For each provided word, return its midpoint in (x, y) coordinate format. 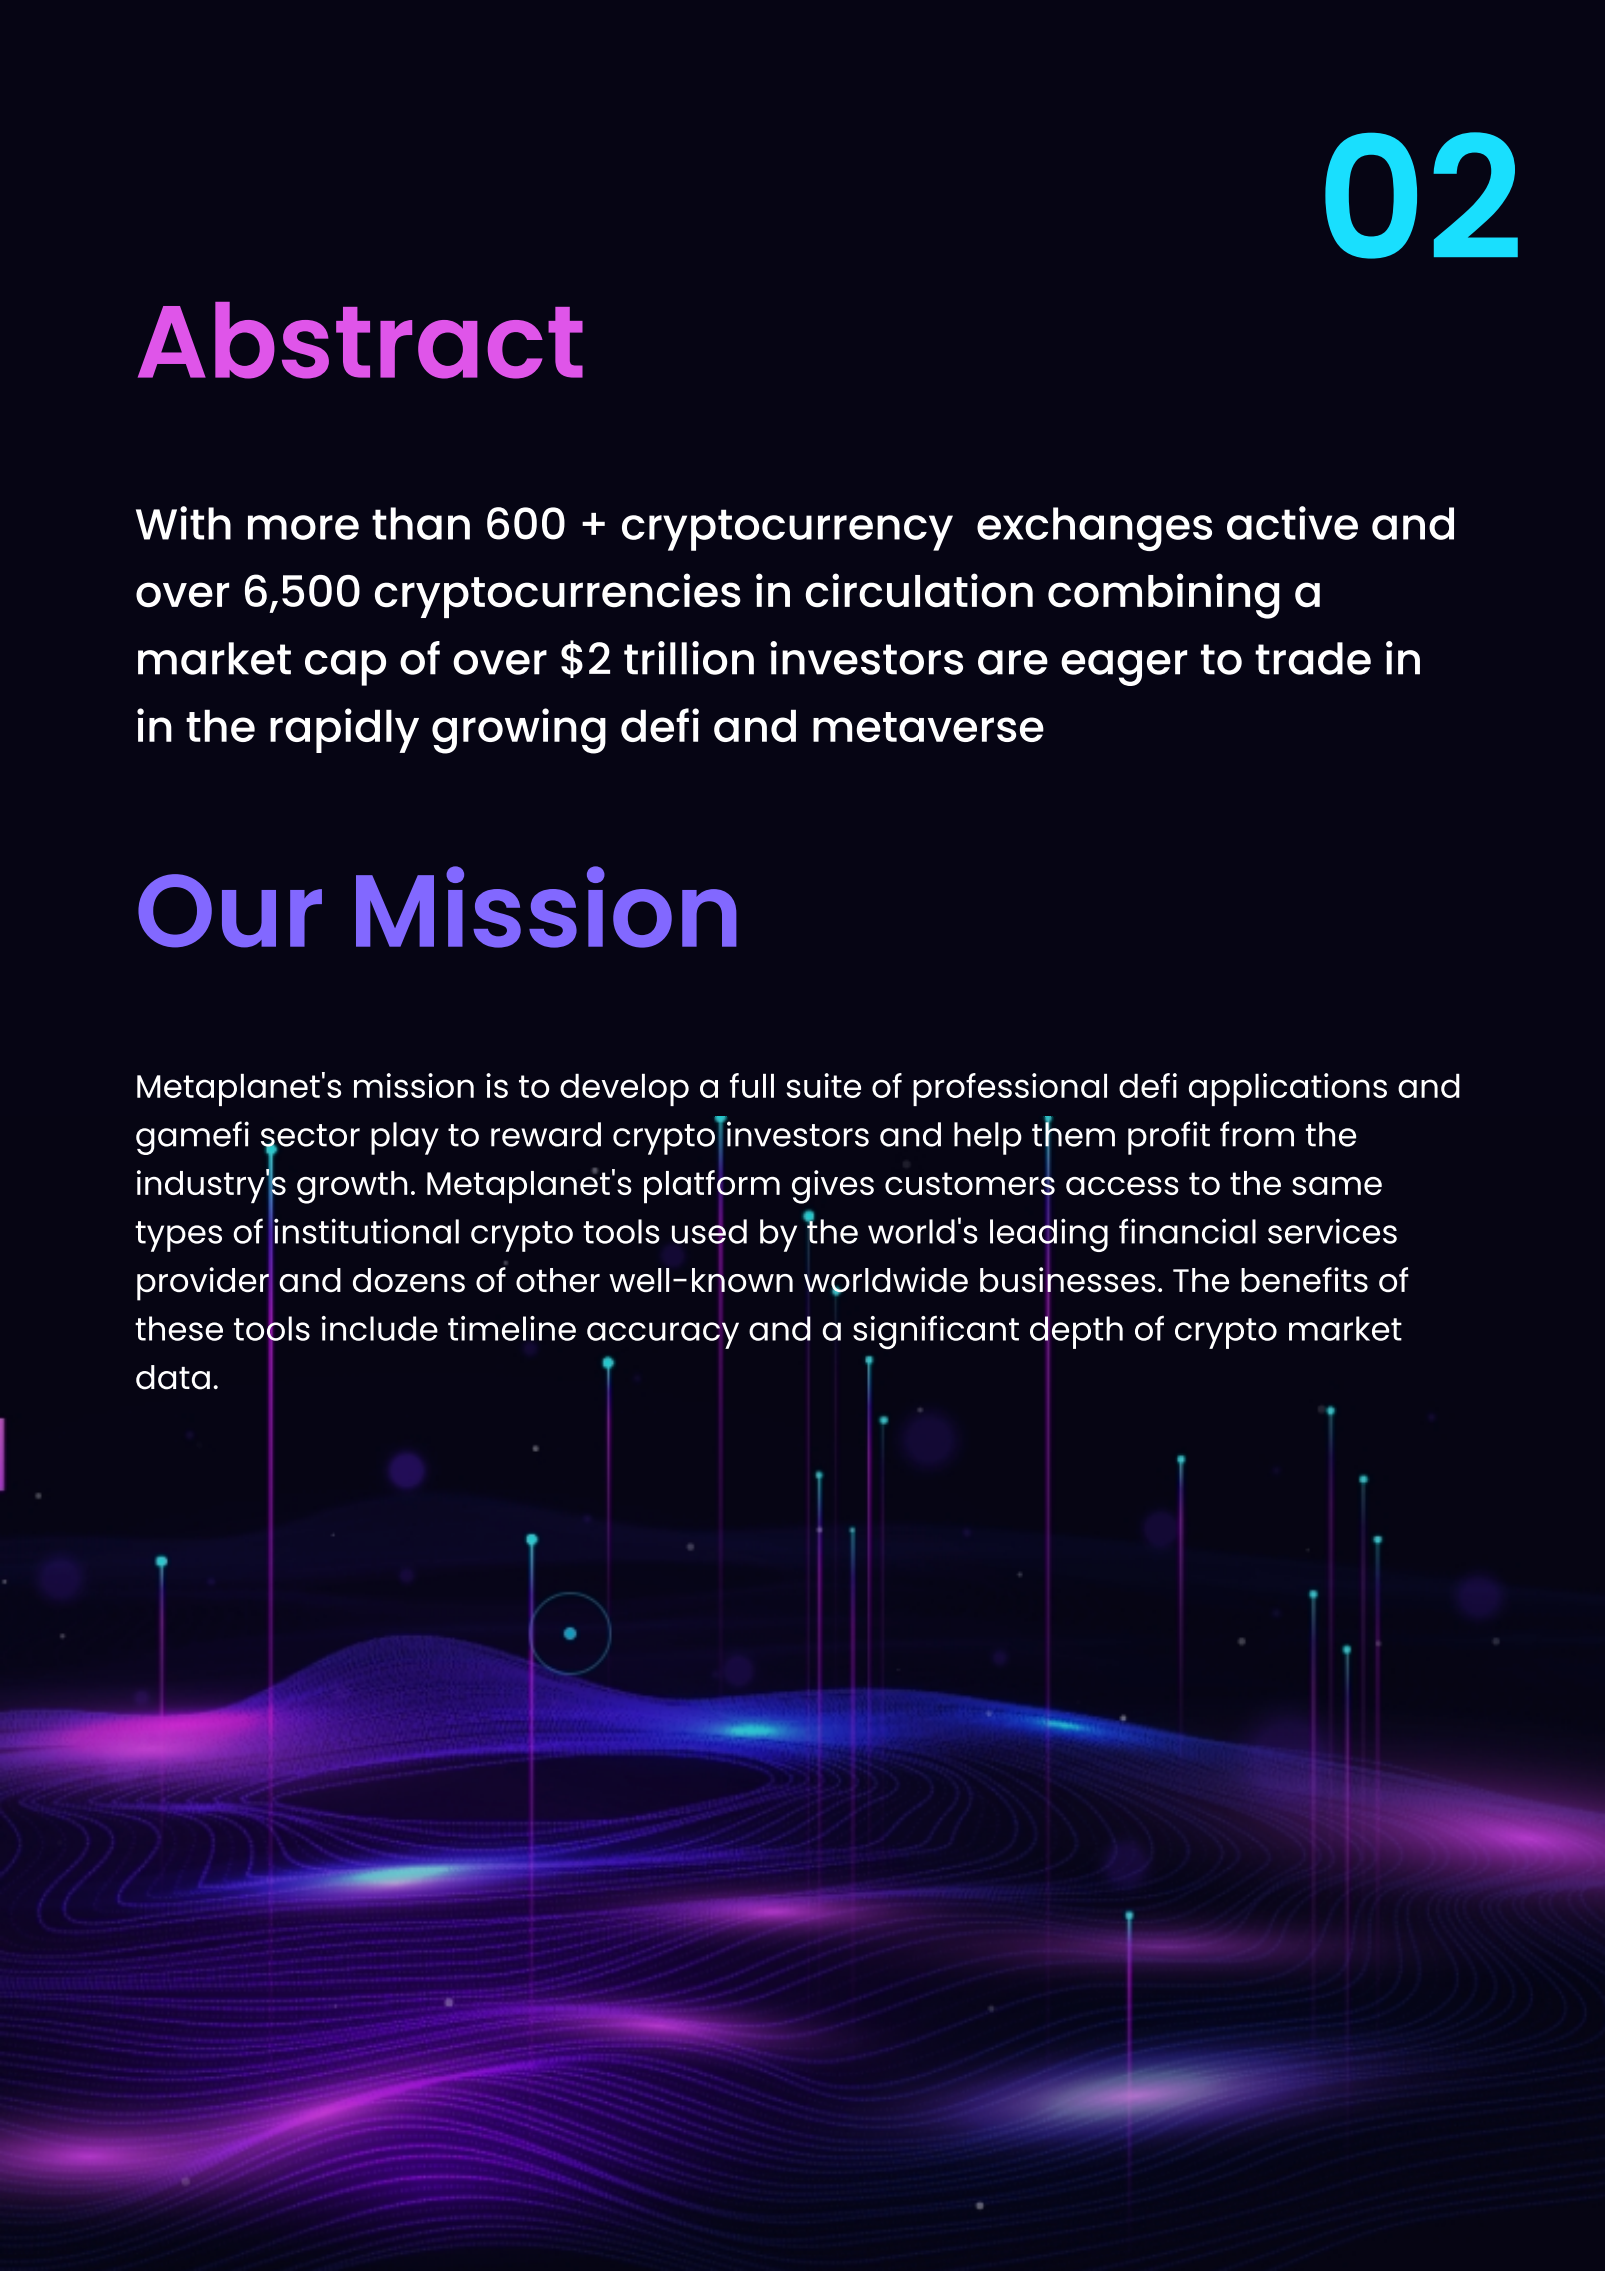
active (1292, 523)
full (752, 1085)
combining (1164, 596)
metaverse (928, 727)
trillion (689, 658)
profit (1169, 1138)
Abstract (360, 340)
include (380, 1328)
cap (345, 668)
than (421, 523)
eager (1124, 668)
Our (230, 911)
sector (310, 1136)
